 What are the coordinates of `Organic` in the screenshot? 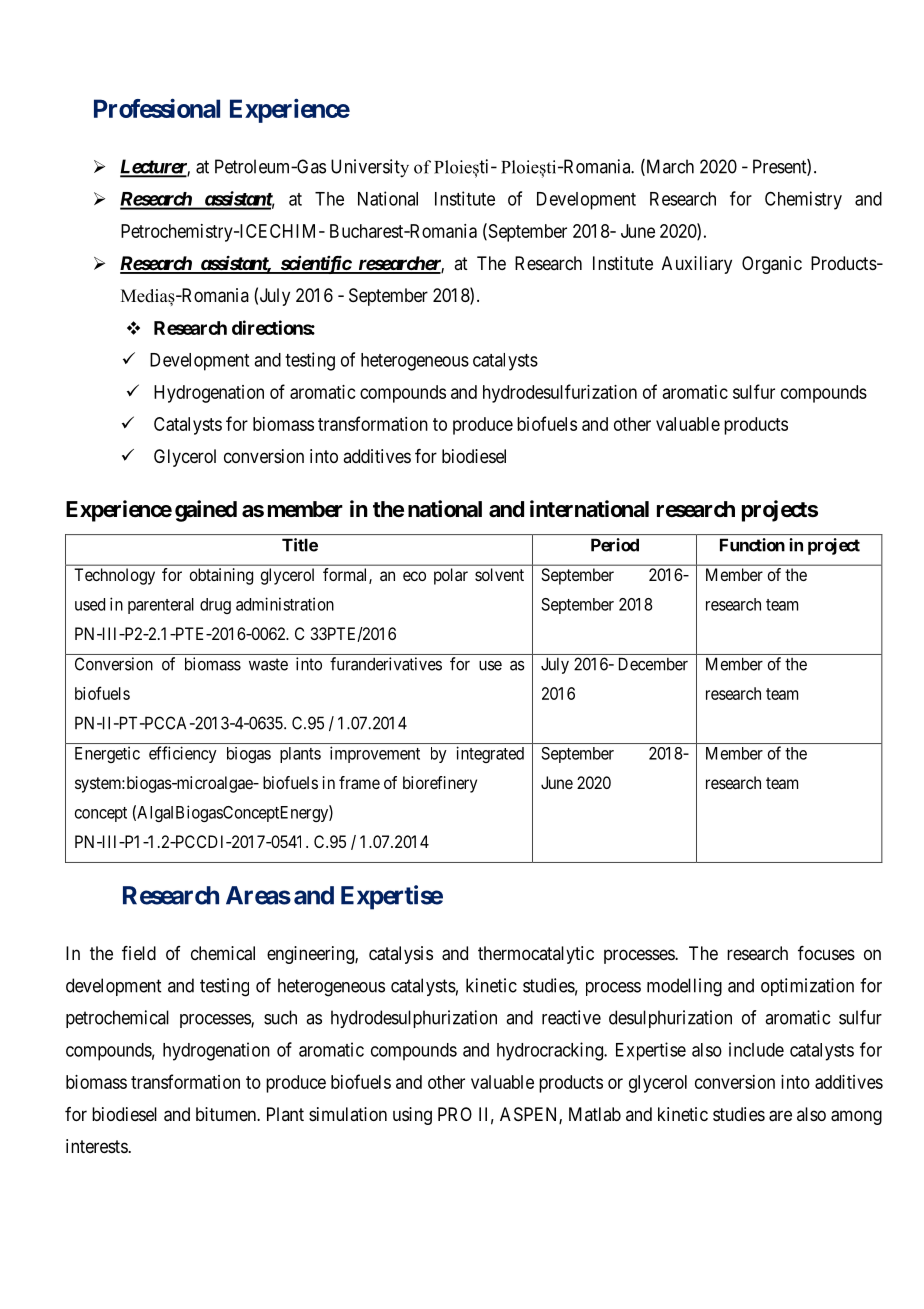 It's located at (772, 265).
